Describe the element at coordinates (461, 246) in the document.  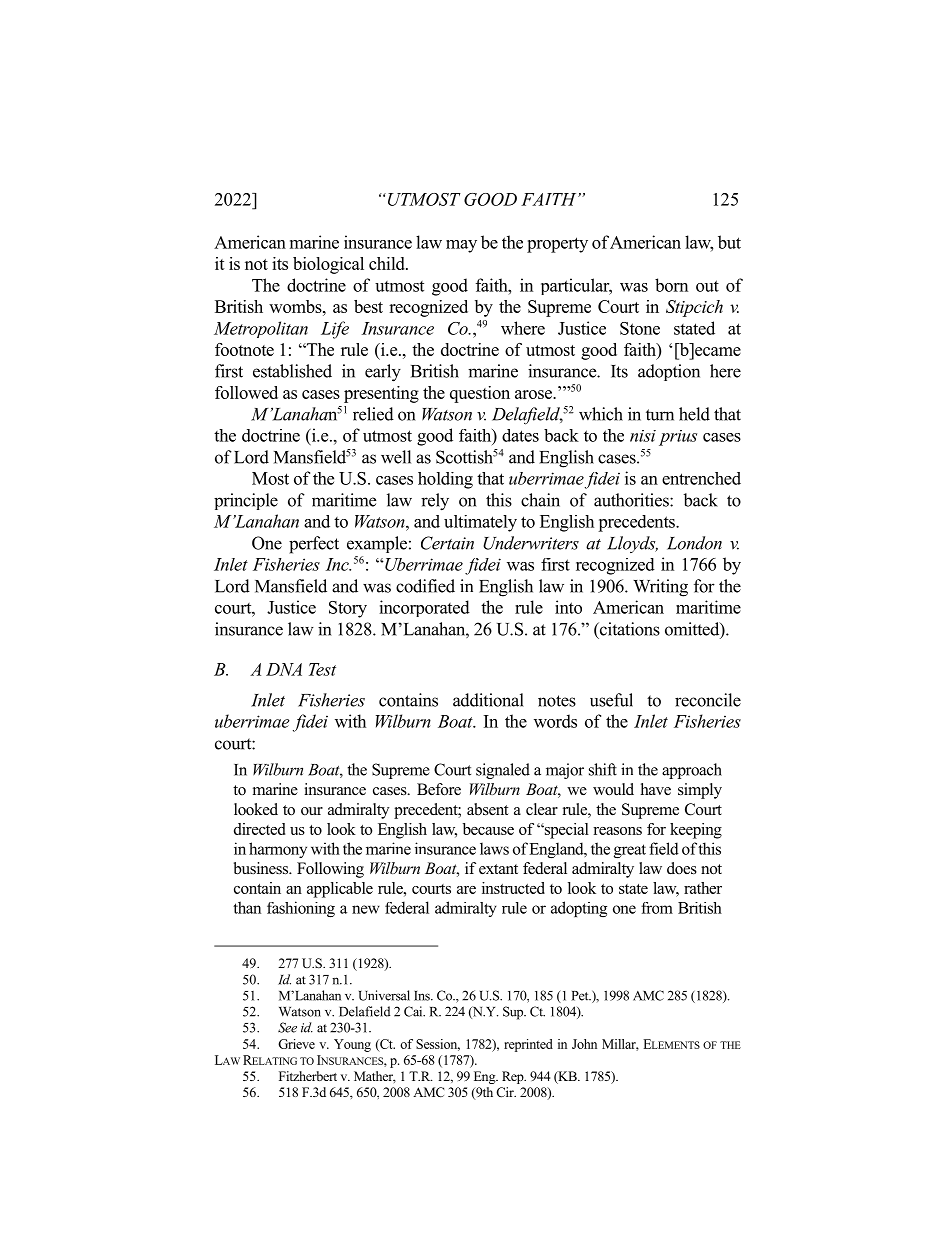
I see `may` at that location.
